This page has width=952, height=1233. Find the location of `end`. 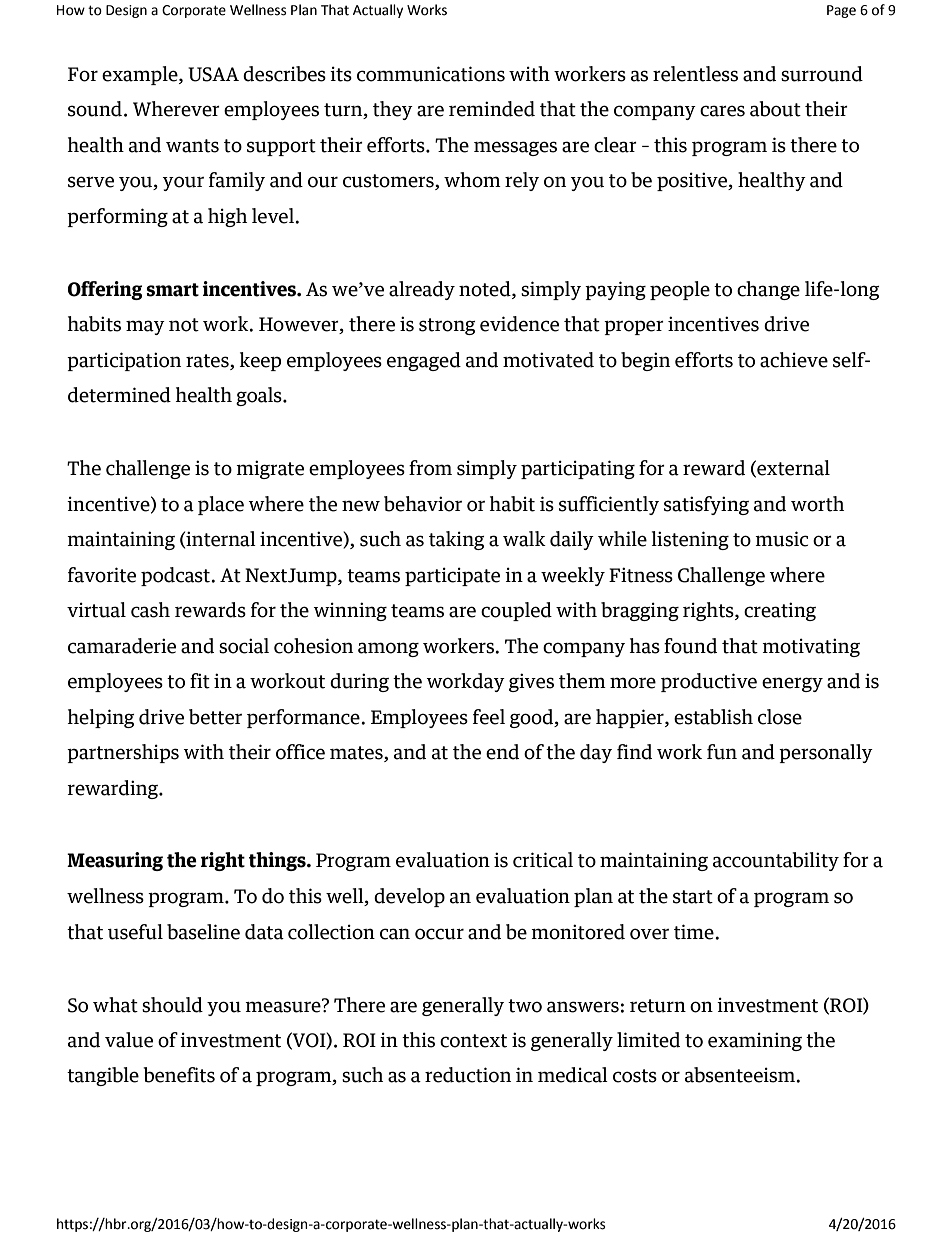

end is located at coordinates (502, 752).
